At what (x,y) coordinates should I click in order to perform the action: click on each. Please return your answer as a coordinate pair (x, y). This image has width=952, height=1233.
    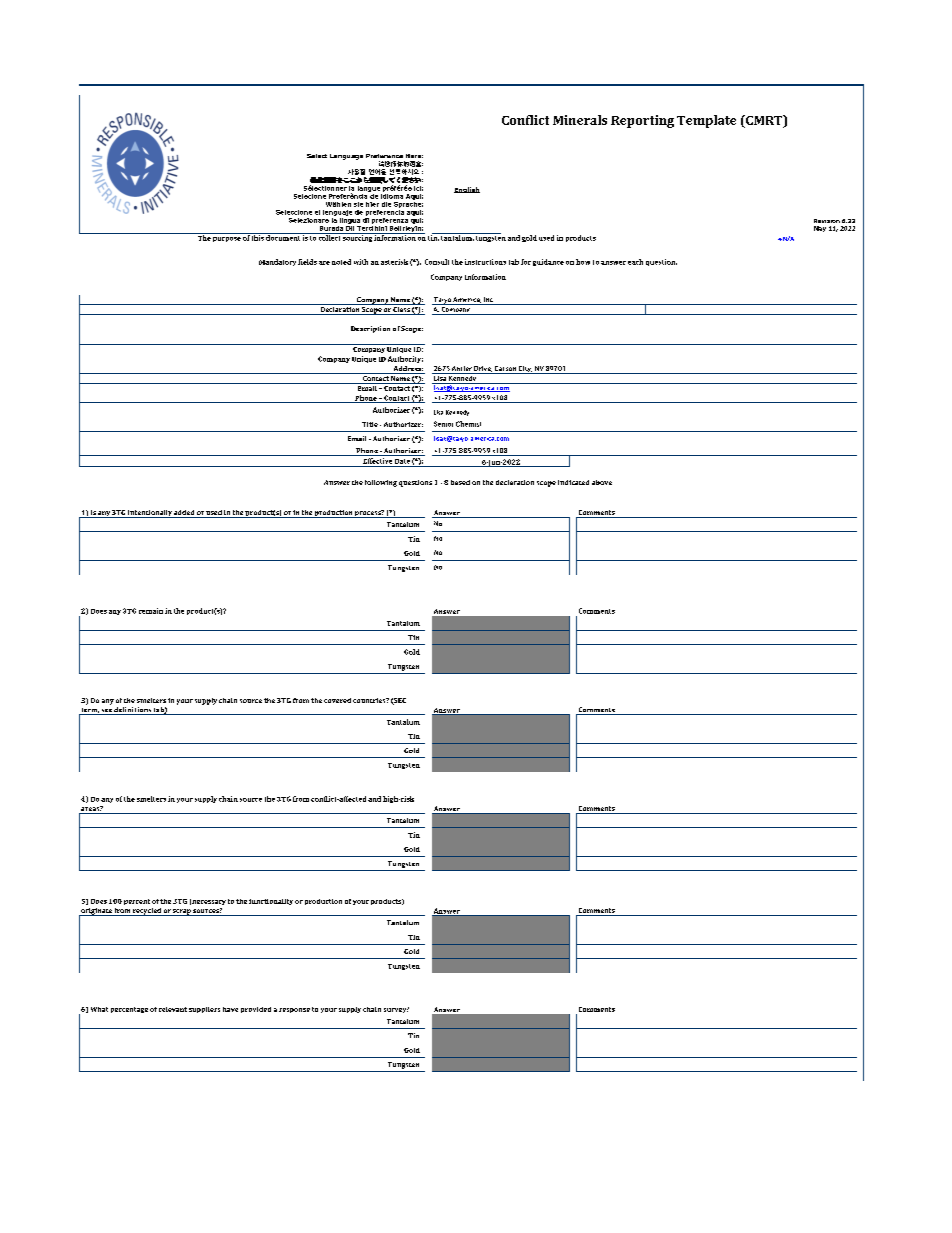
    Looking at the image, I should click on (635, 262).
